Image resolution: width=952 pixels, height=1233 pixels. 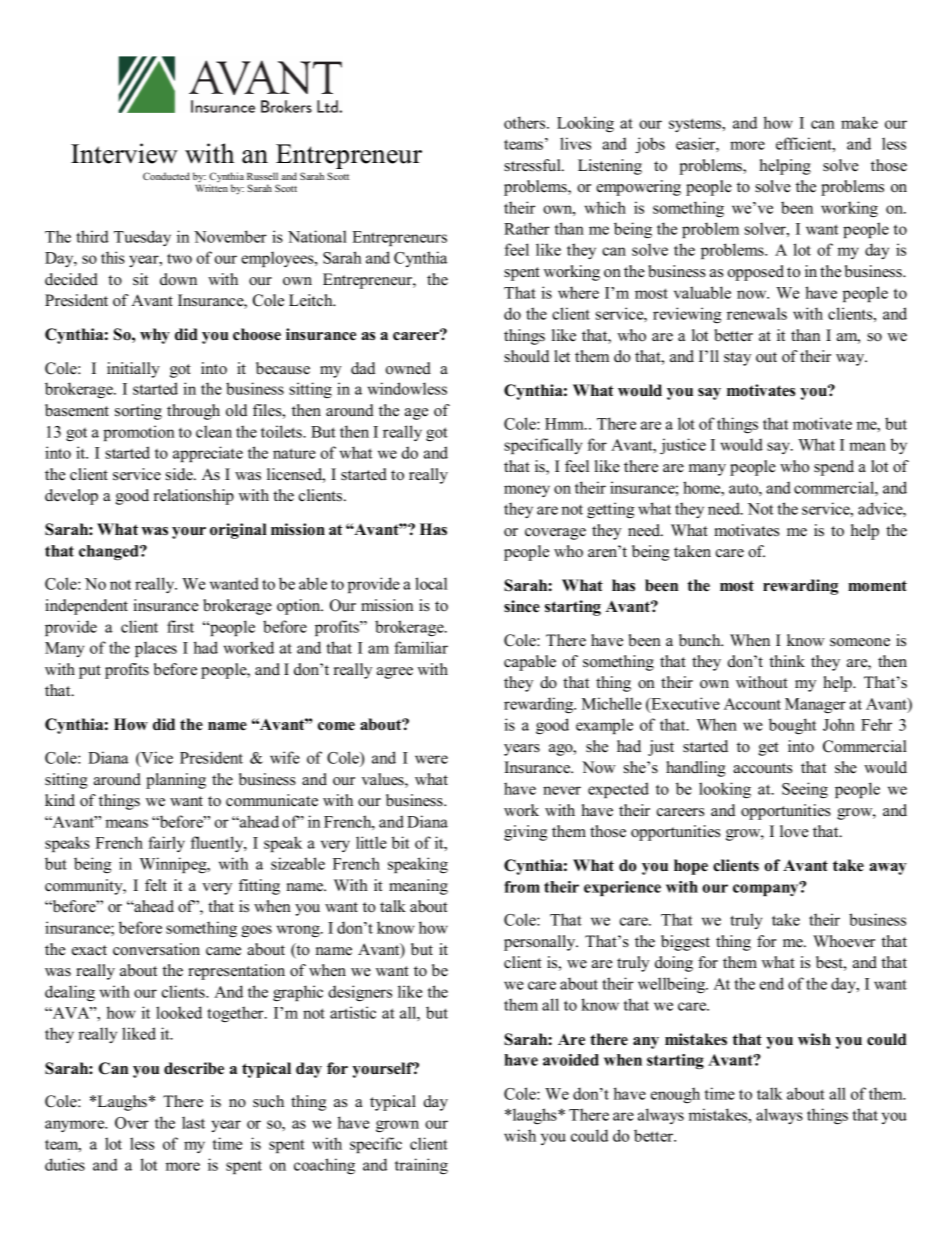 What do you see at coordinates (156, 885) in the document?
I see `felt` at bounding box center [156, 885].
